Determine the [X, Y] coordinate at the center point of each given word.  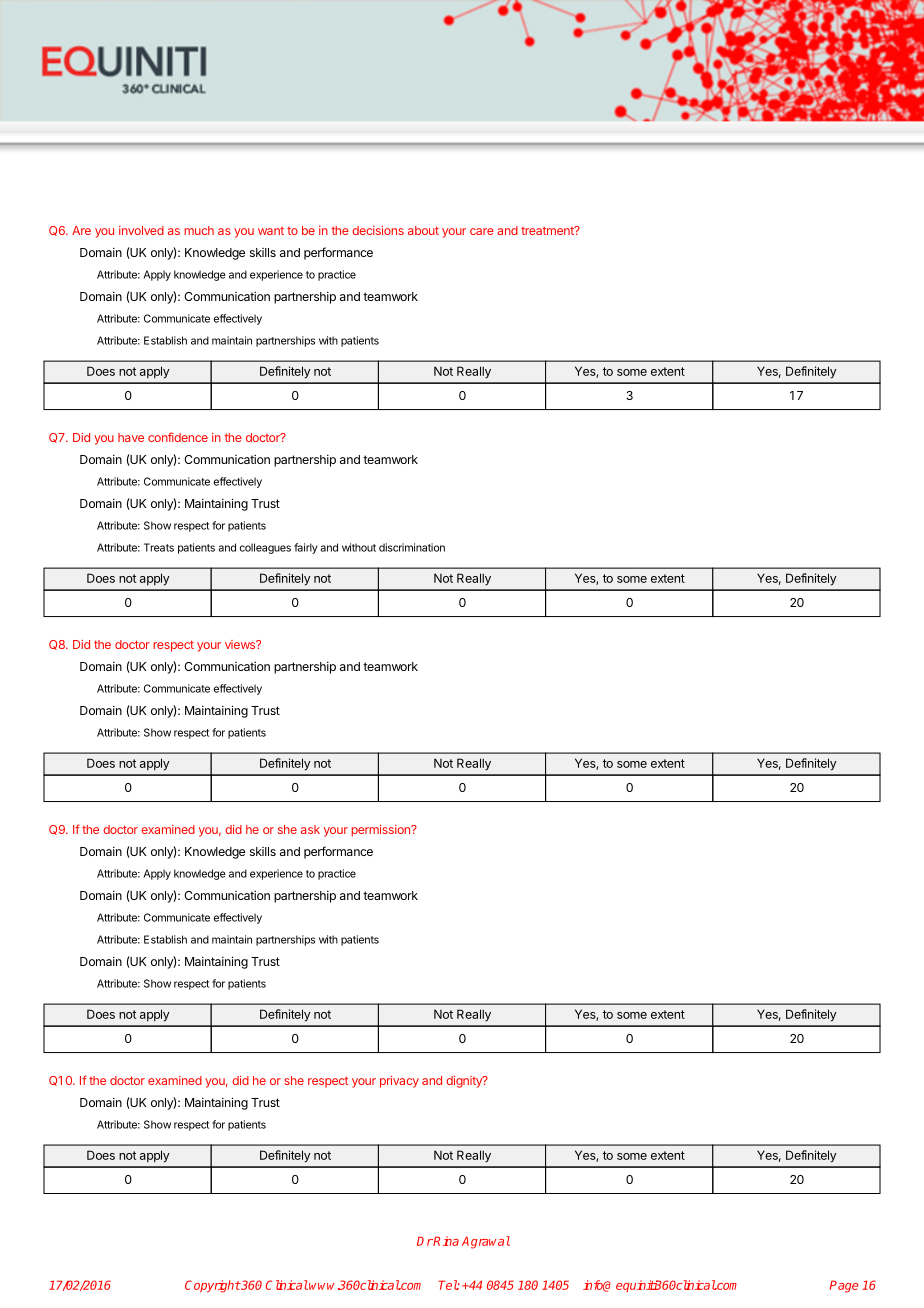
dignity [465, 1082]
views [241, 644]
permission [381, 831]
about [423, 230]
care [482, 231]
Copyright [213, 1286]
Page [844, 1286]
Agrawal [486, 1242]
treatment [548, 230]
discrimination [412, 547]
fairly [306, 548]
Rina [445, 1241]
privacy [399, 1082]
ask [310, 829]
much [199, 230]
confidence [178, 437]
